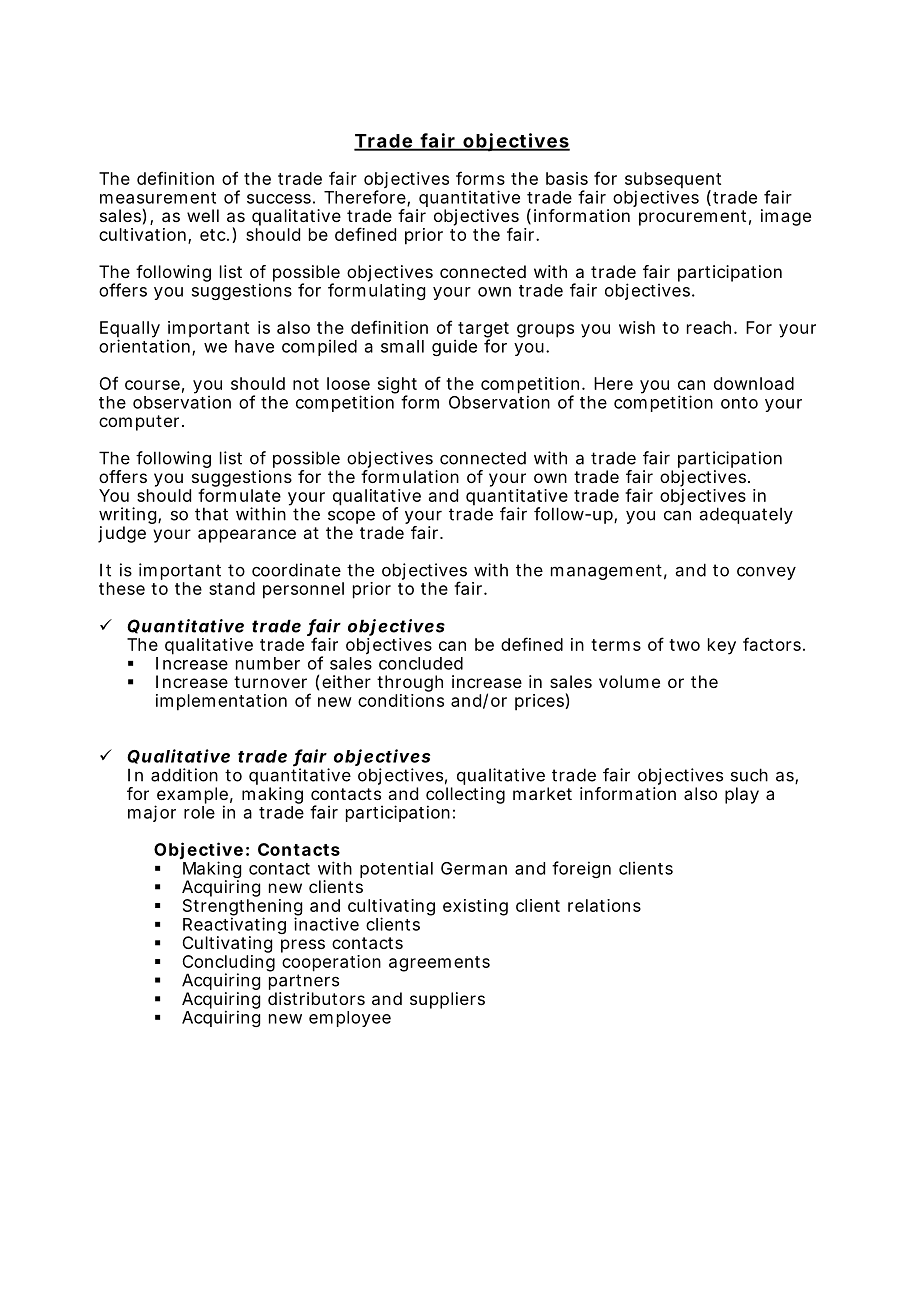 This page has width=924, height=1308. Describe the element at coordinates (567, 178) in the page. I see `basis` at that location.
